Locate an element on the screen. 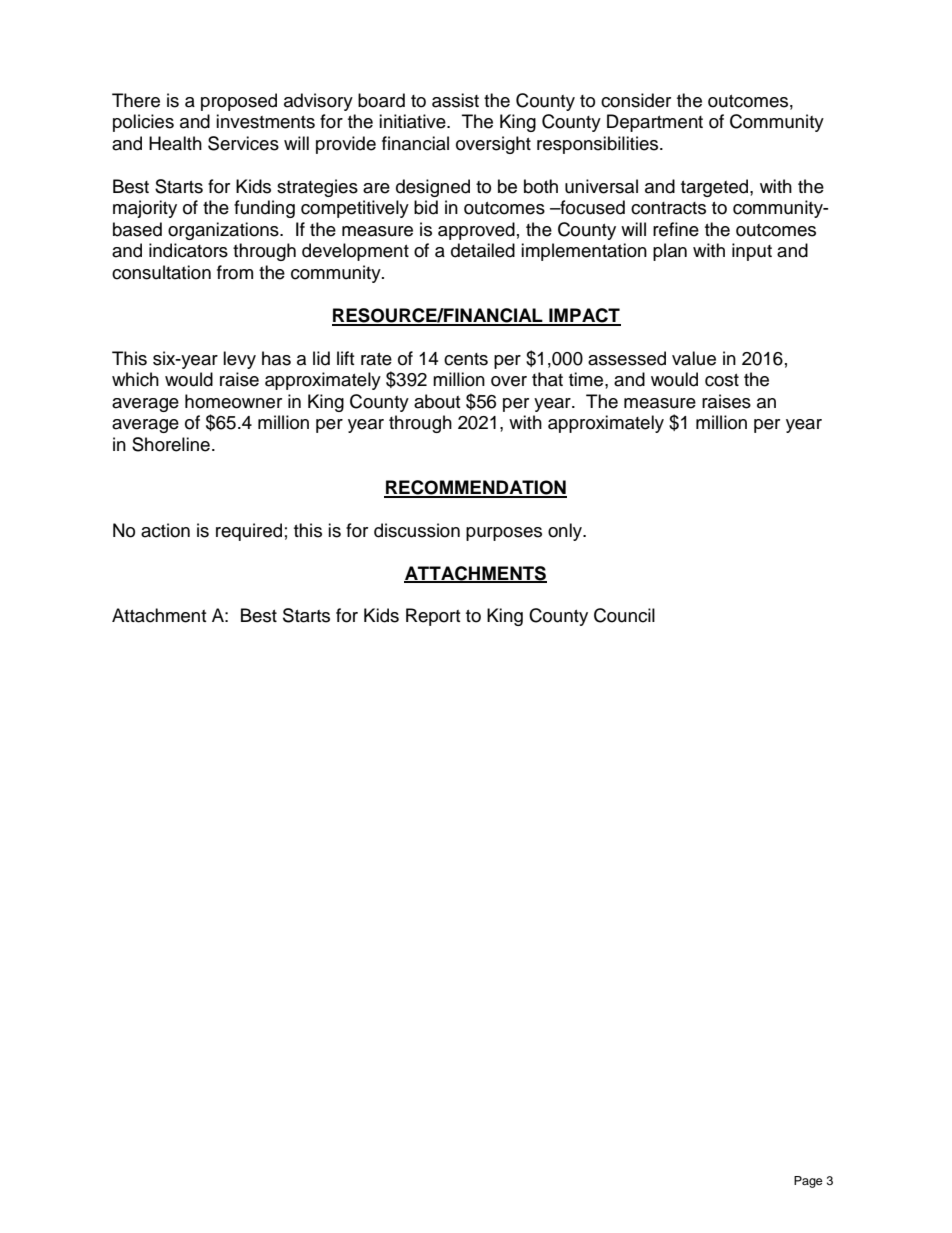 The width and height of the screenshot is (952, 1233). purposes is located at coordinates (504, 534).
